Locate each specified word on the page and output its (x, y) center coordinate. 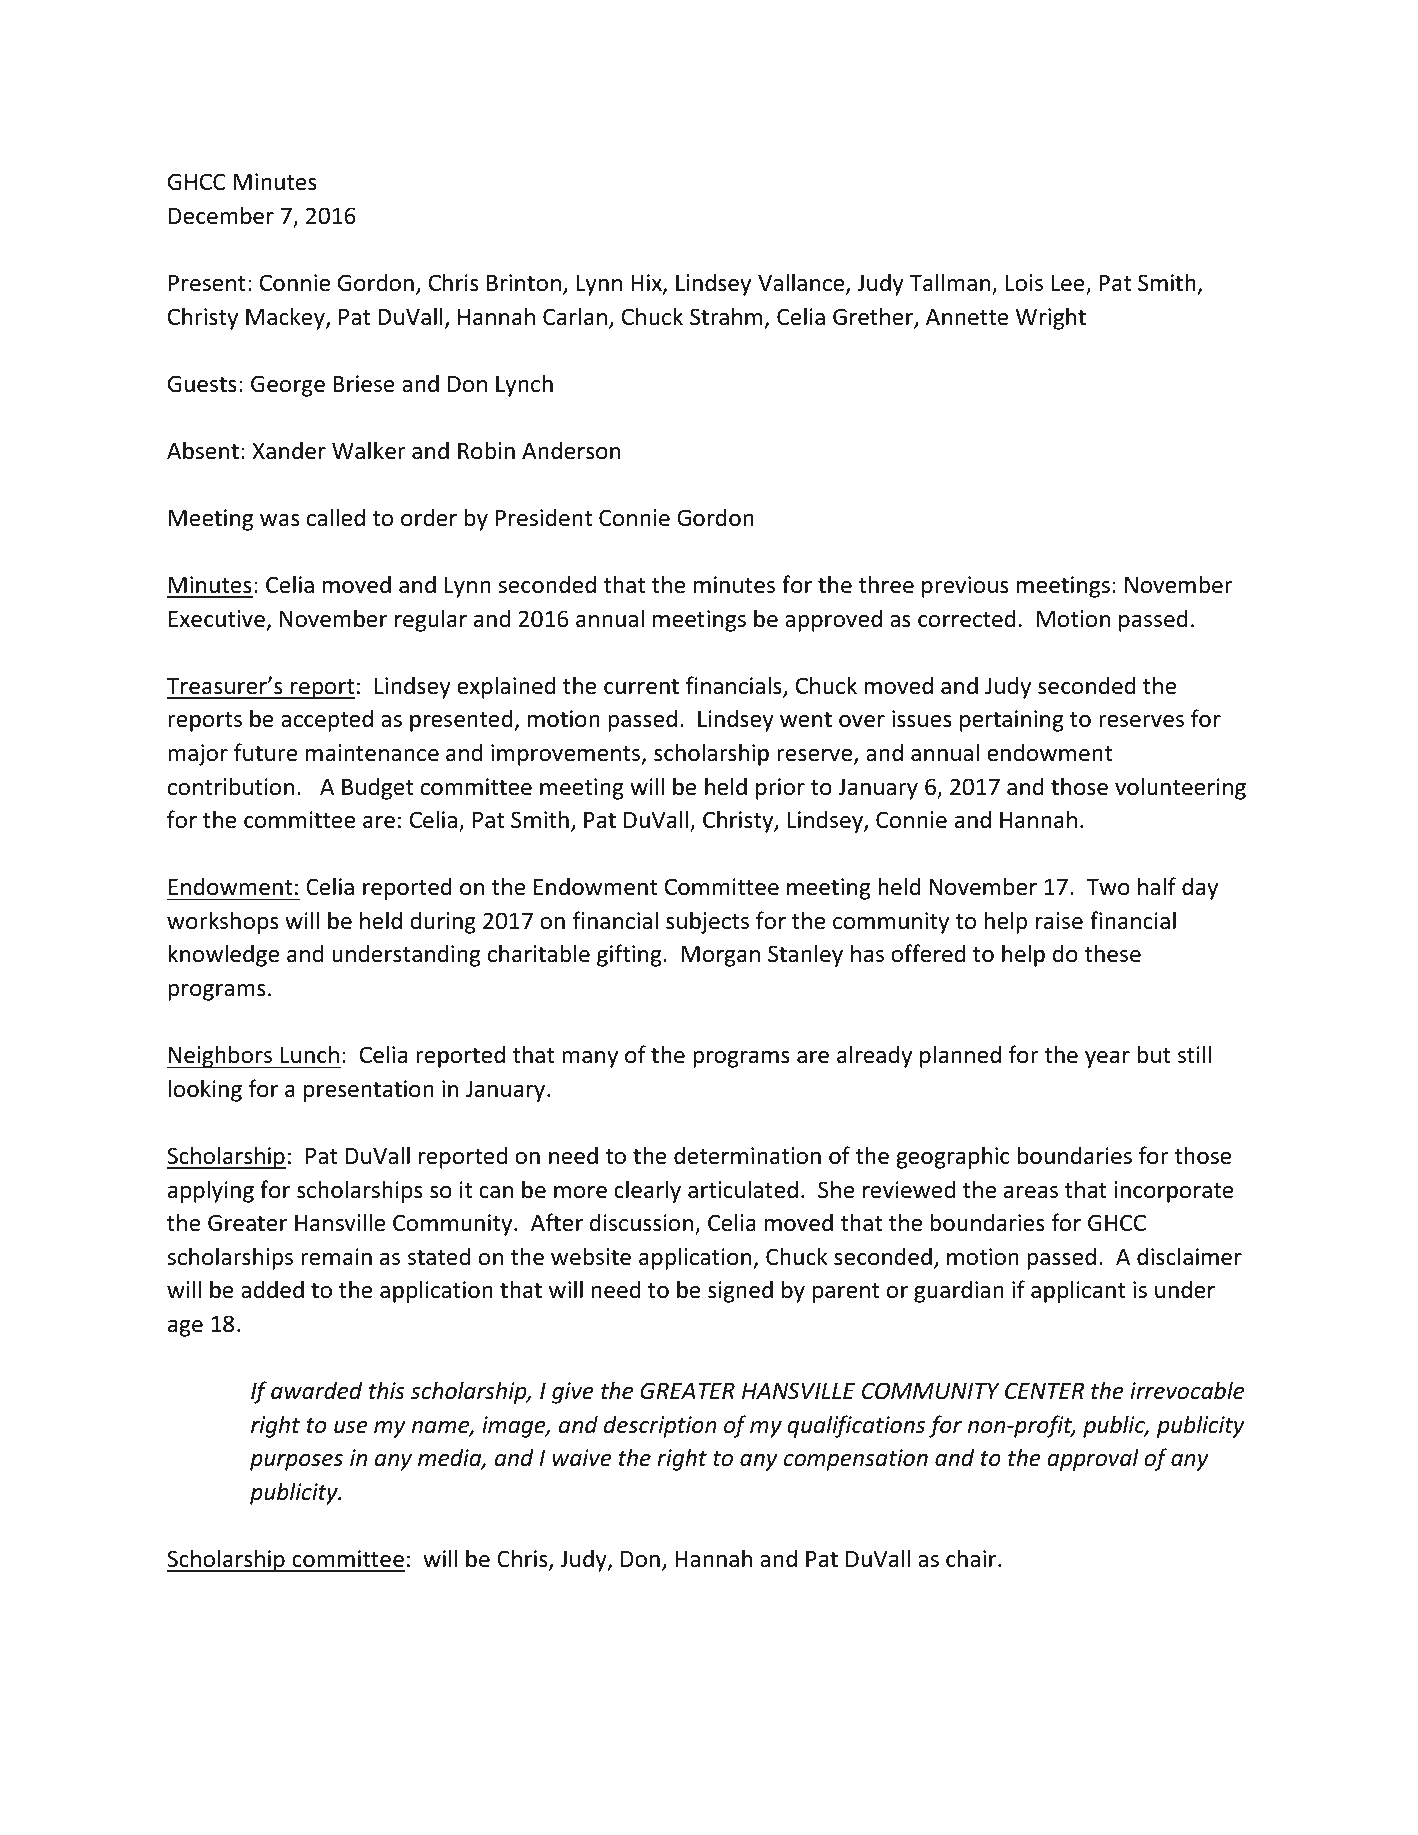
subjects (707, 922)
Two (1108, 887)
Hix (647, 284)
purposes (296, 1462)
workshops (222, 922)
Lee (1069, 284)
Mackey (286, 318)
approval (1093, 1459)
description (660, 1426)
